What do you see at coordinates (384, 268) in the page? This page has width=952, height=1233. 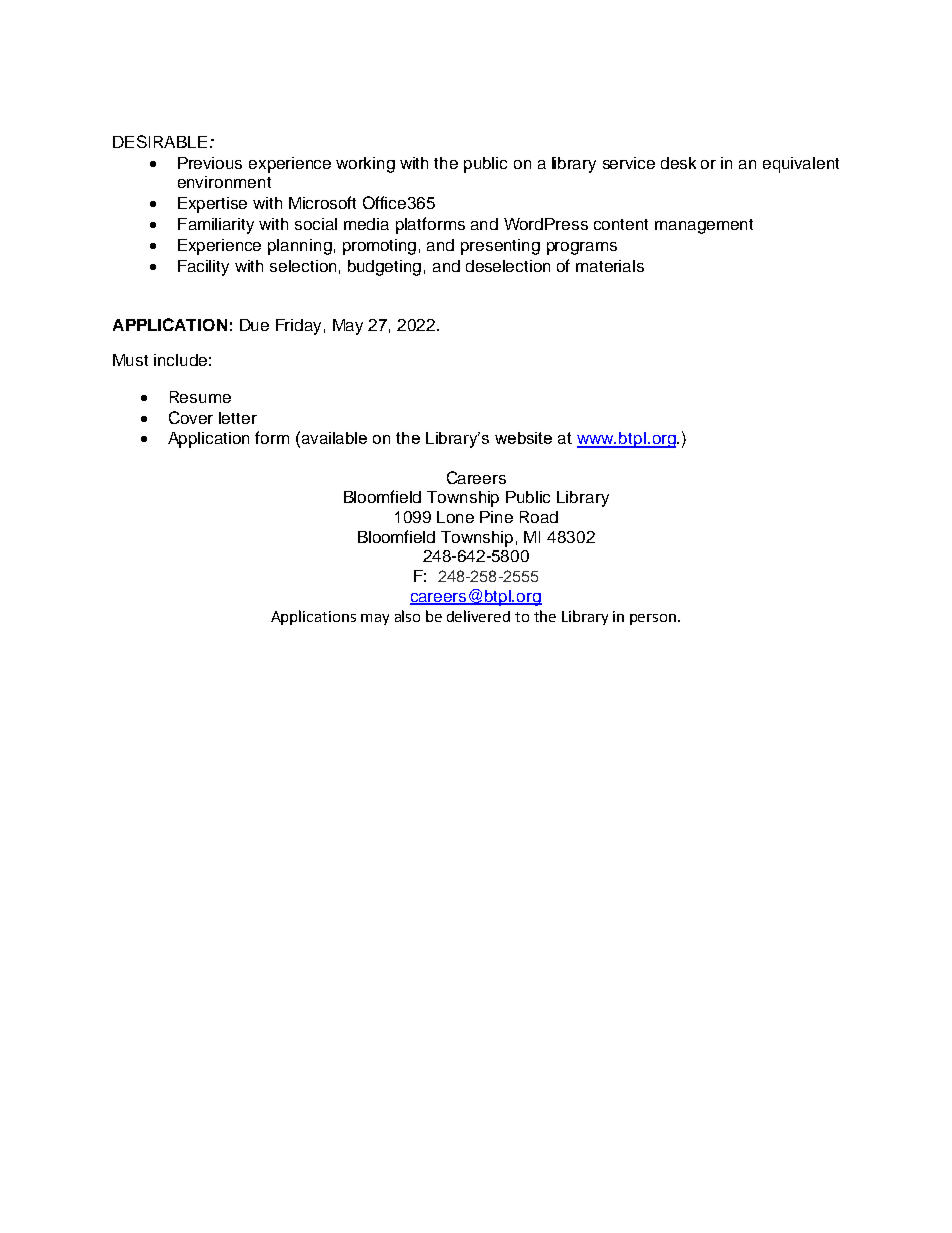 I see `budgeting` at bounding box center [384, 268].
